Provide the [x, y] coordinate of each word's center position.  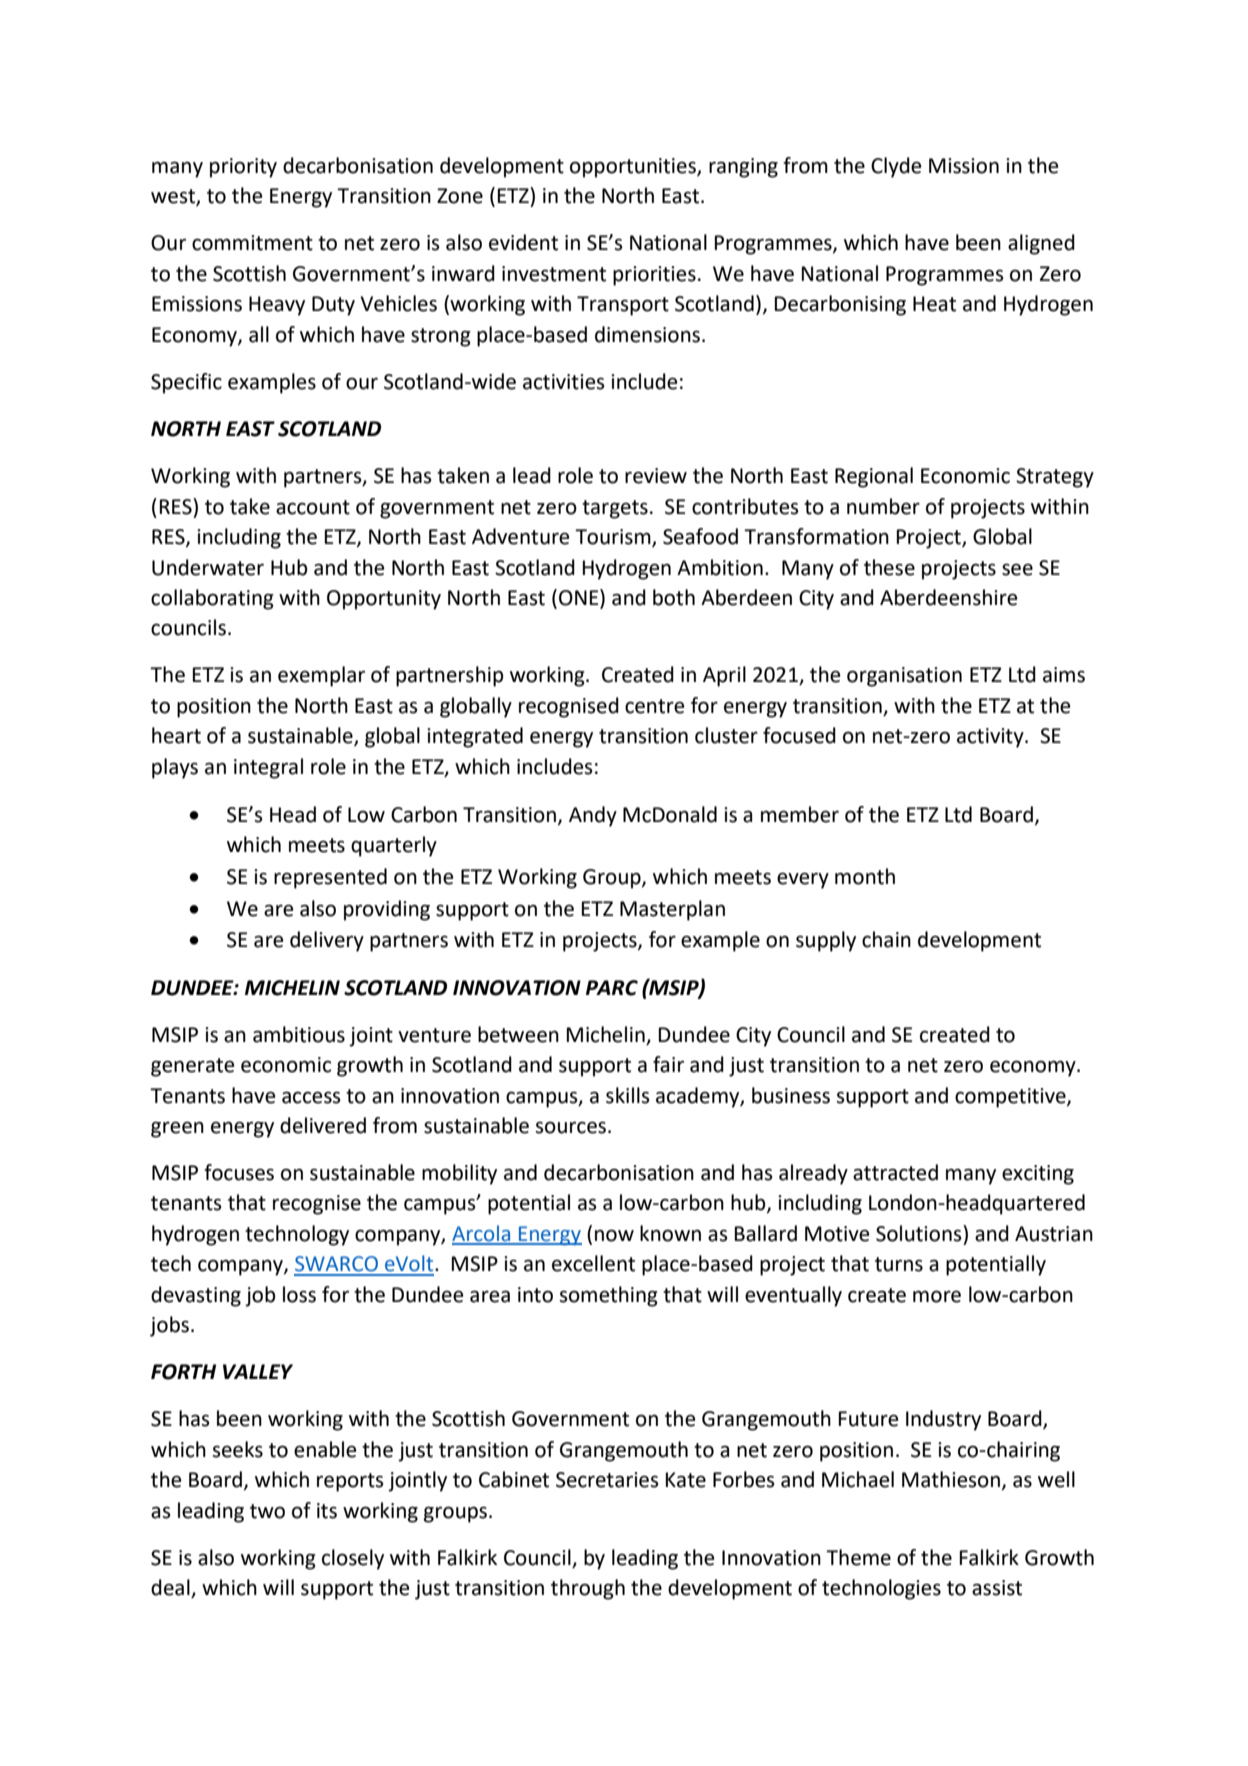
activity [991, 738]
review [656, 476]
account [313, 507]
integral [268, 768]
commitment [252, 243]
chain [886, 939]
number [883, 506]
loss [299, 1294]
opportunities [634, 168]
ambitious [299, 1034]
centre [654, 706]
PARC [612, 988]
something [609, 1296]
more [937, 1296]
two [267, 1511]
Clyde [896, 167]
